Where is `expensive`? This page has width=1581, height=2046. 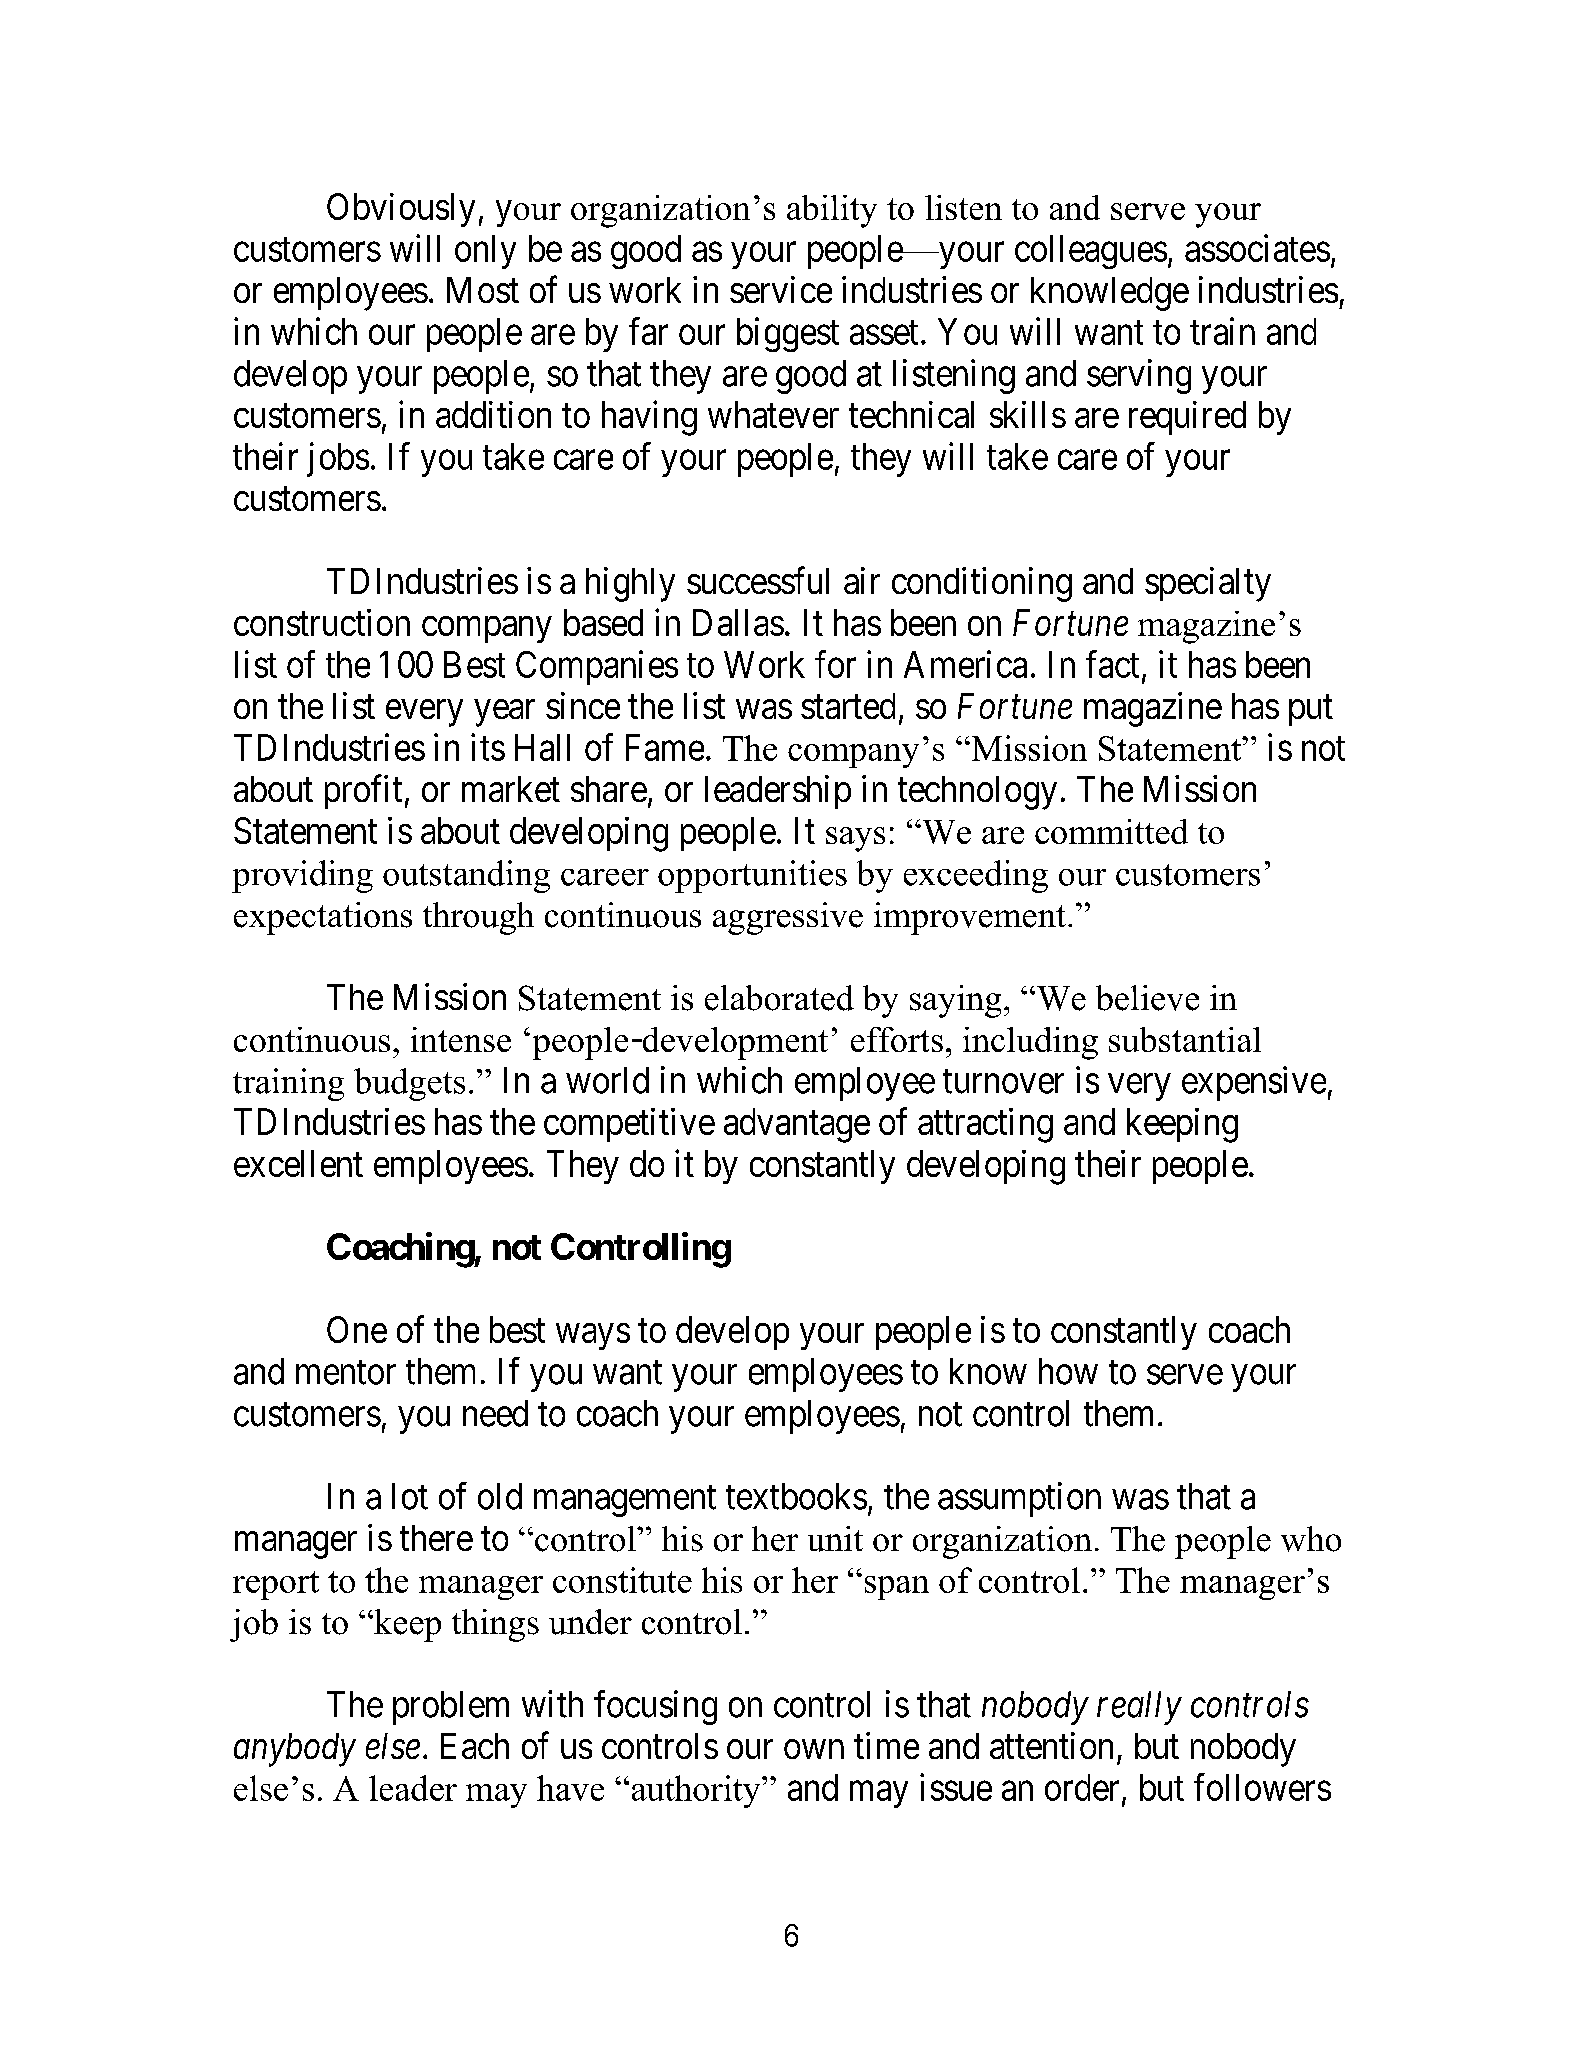
expensive is located at coordinates (1254, 1083).
